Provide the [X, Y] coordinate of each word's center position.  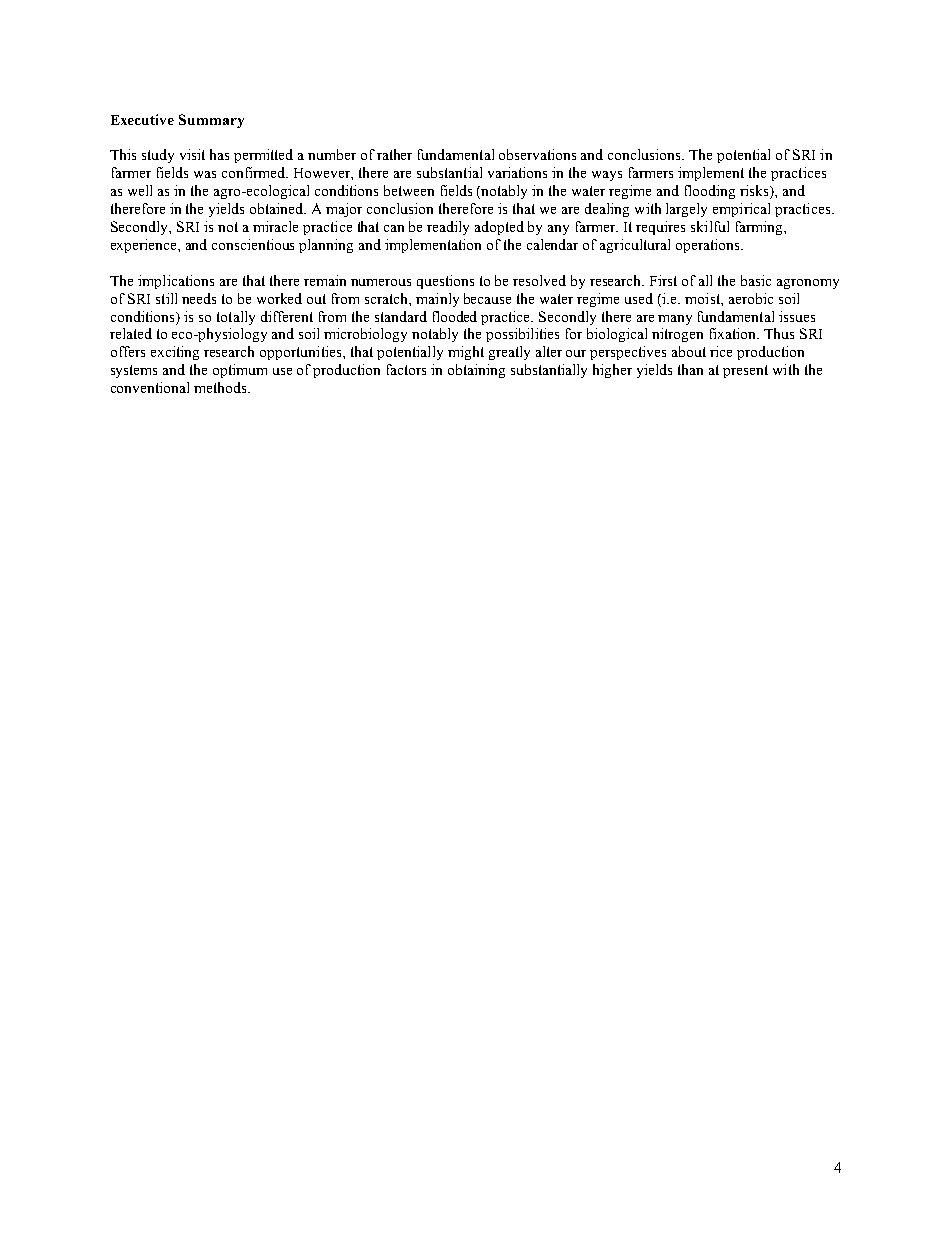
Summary [211, 121]
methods [221, 387]
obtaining [476, 371]
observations [537, 154]
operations [709, 246]
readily [448, 228]
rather [394, 154]
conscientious [253, 244]
